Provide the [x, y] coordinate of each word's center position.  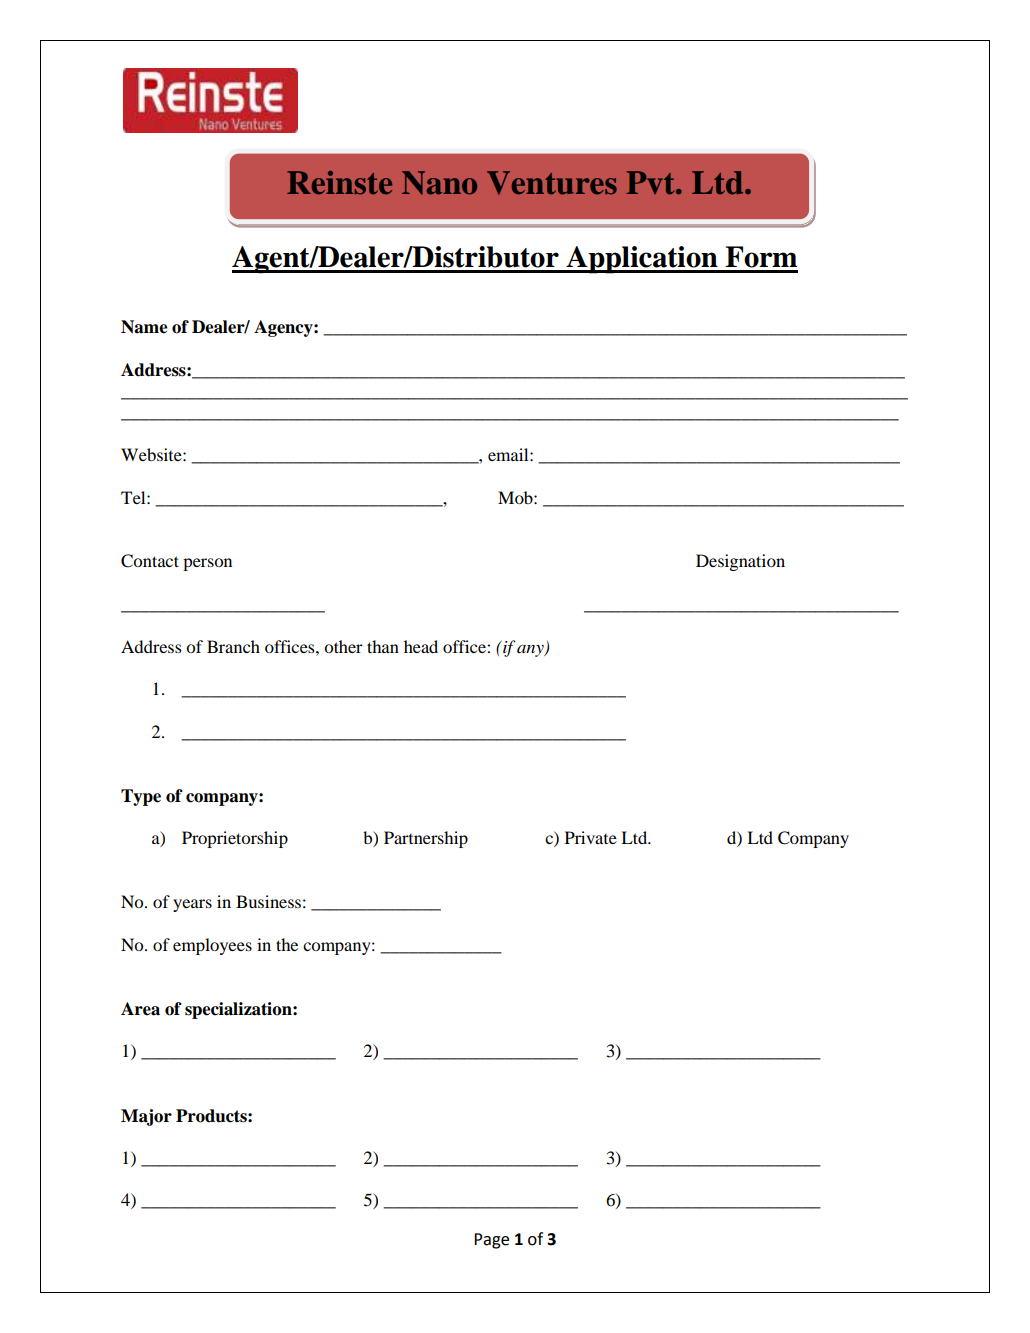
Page [491, 1241]
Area [140, 1009]
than [383, 646]
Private [591, 837]
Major [146, 1117]
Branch [233, 646]
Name [144, 327]
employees [212, 946]
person [207, 564]
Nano [439, 183]
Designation [740, 562]
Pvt [652, 182]
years [192, 905]
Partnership [426, 839]
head [421, 646]
